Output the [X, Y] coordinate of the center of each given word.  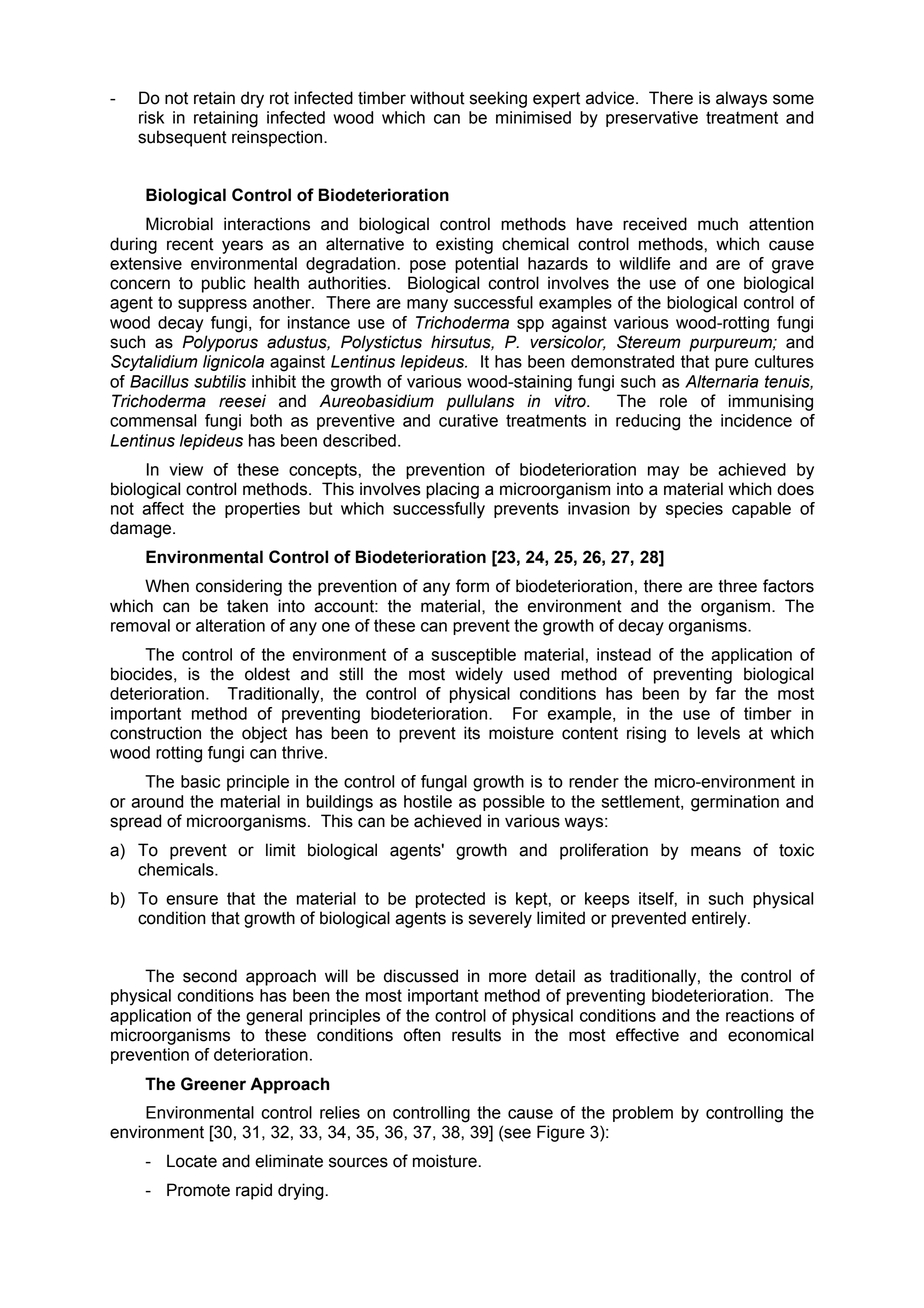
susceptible [474, 656]
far [726, 693]
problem [643, 1114]
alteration [230, 625]
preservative [652, 119]
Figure [561, 1133]
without [437, 98]
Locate [192, 1161]
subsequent [182, 138]
